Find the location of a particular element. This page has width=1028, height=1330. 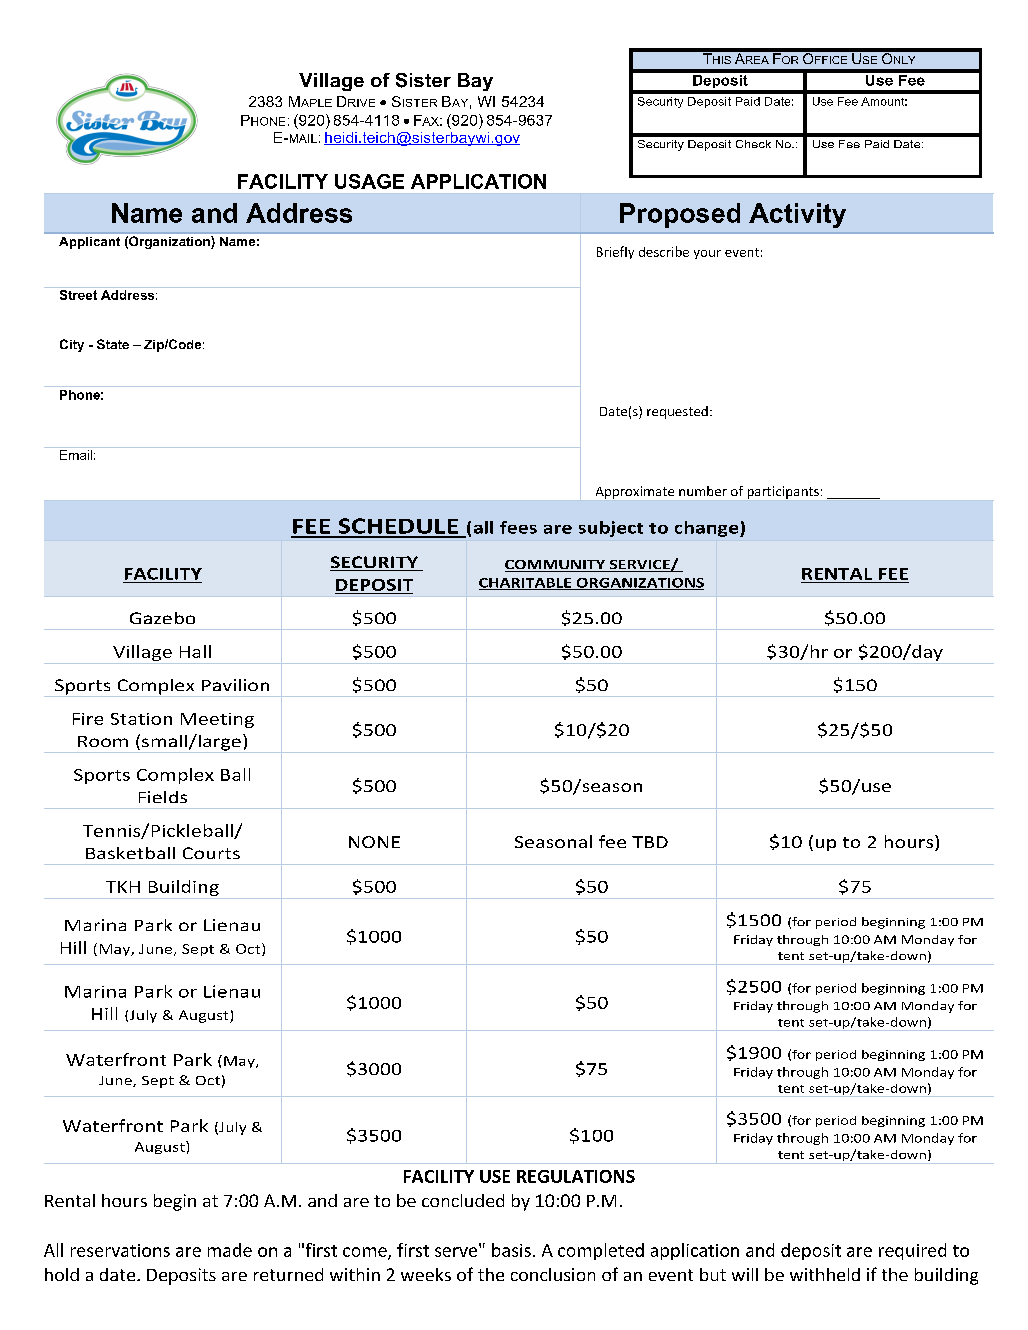

TBD is located at coordinates (650, 842).
